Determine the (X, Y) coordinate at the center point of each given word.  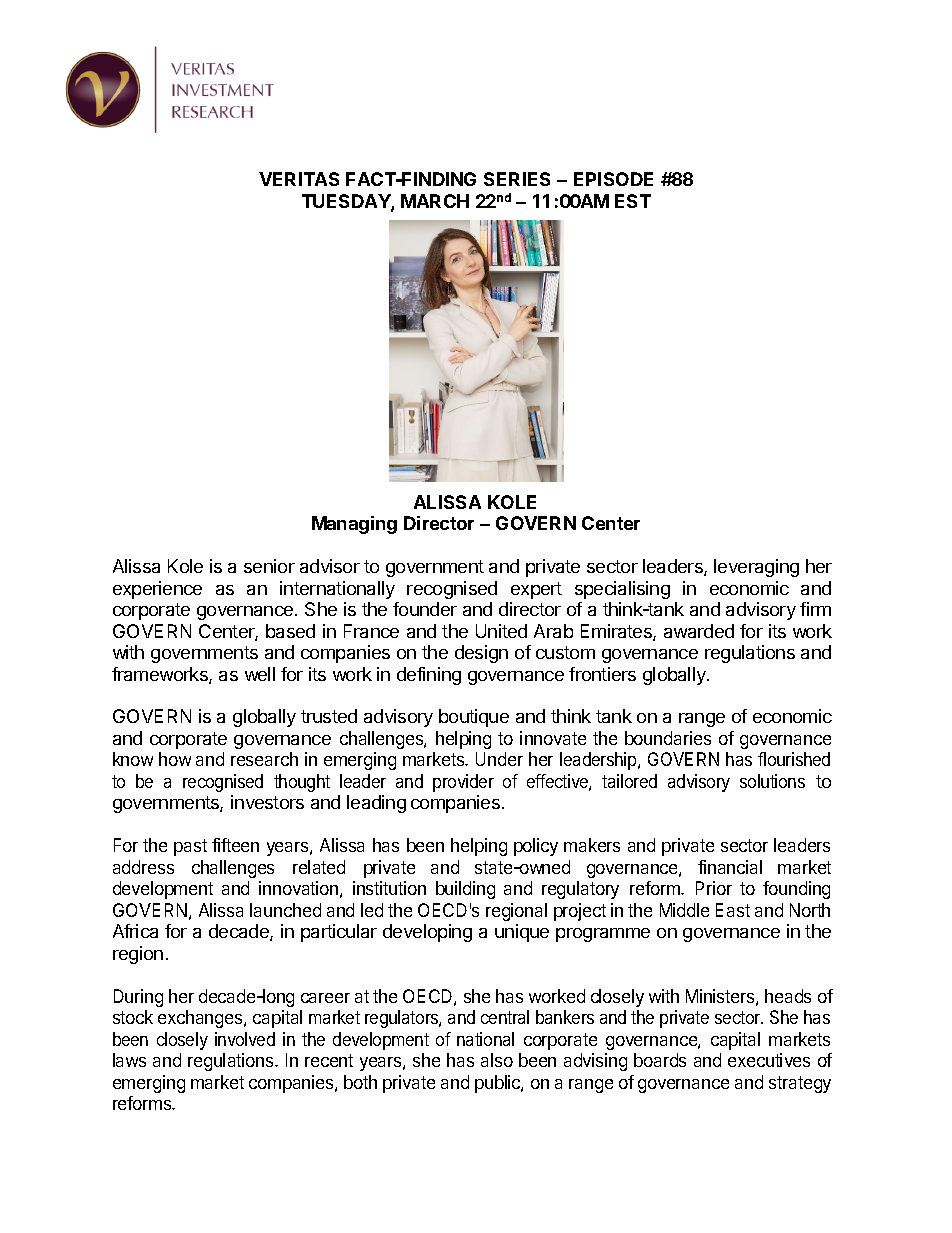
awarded (699, 631)
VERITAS (299, 179)
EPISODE (613, 179)
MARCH (435, 201)
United (501, 631)
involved (245, 1039)
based (290, 631)
